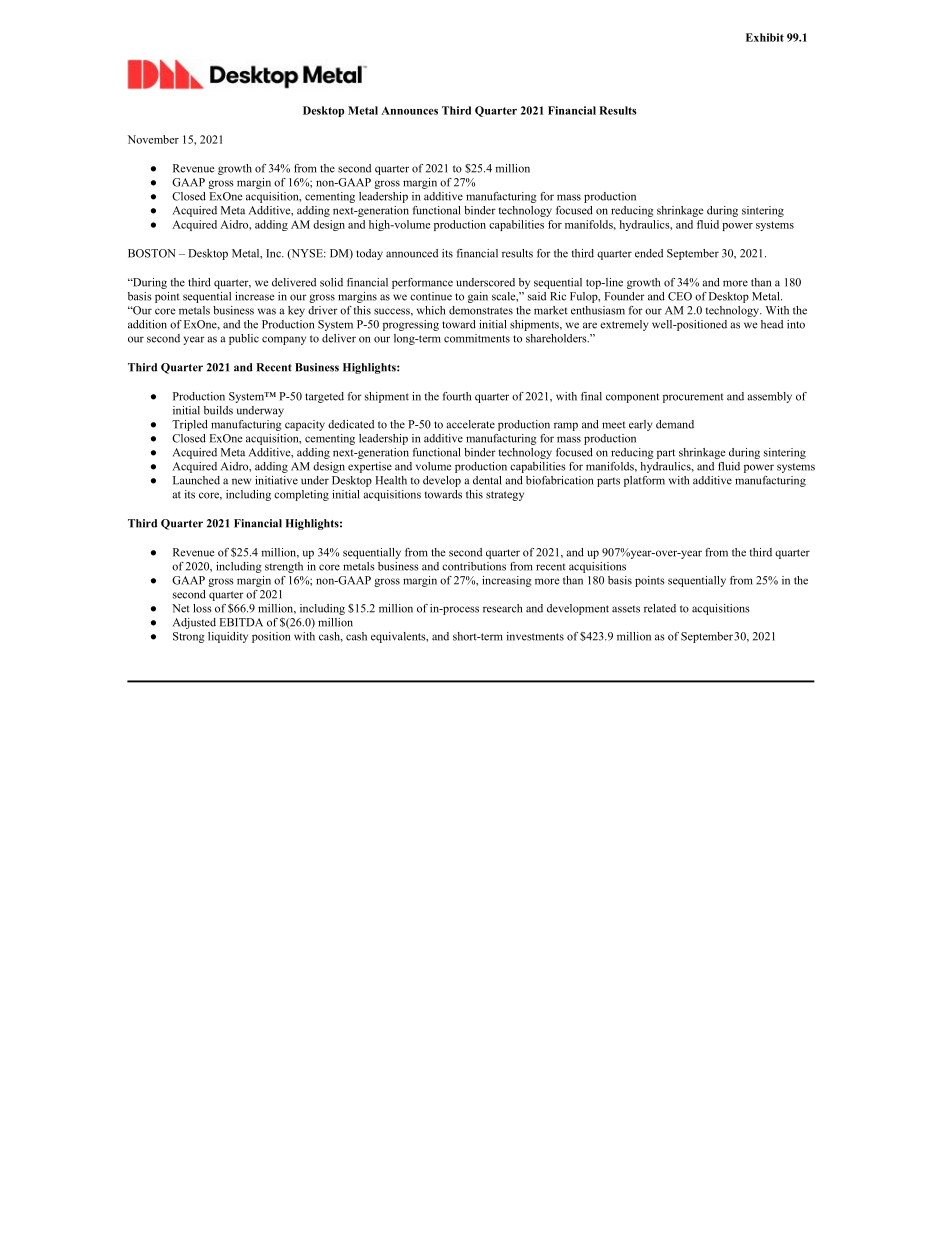 This image has width=952, height=1233. Describe the element at coordinates (153, 139) in the image. I see `November` at that location.
